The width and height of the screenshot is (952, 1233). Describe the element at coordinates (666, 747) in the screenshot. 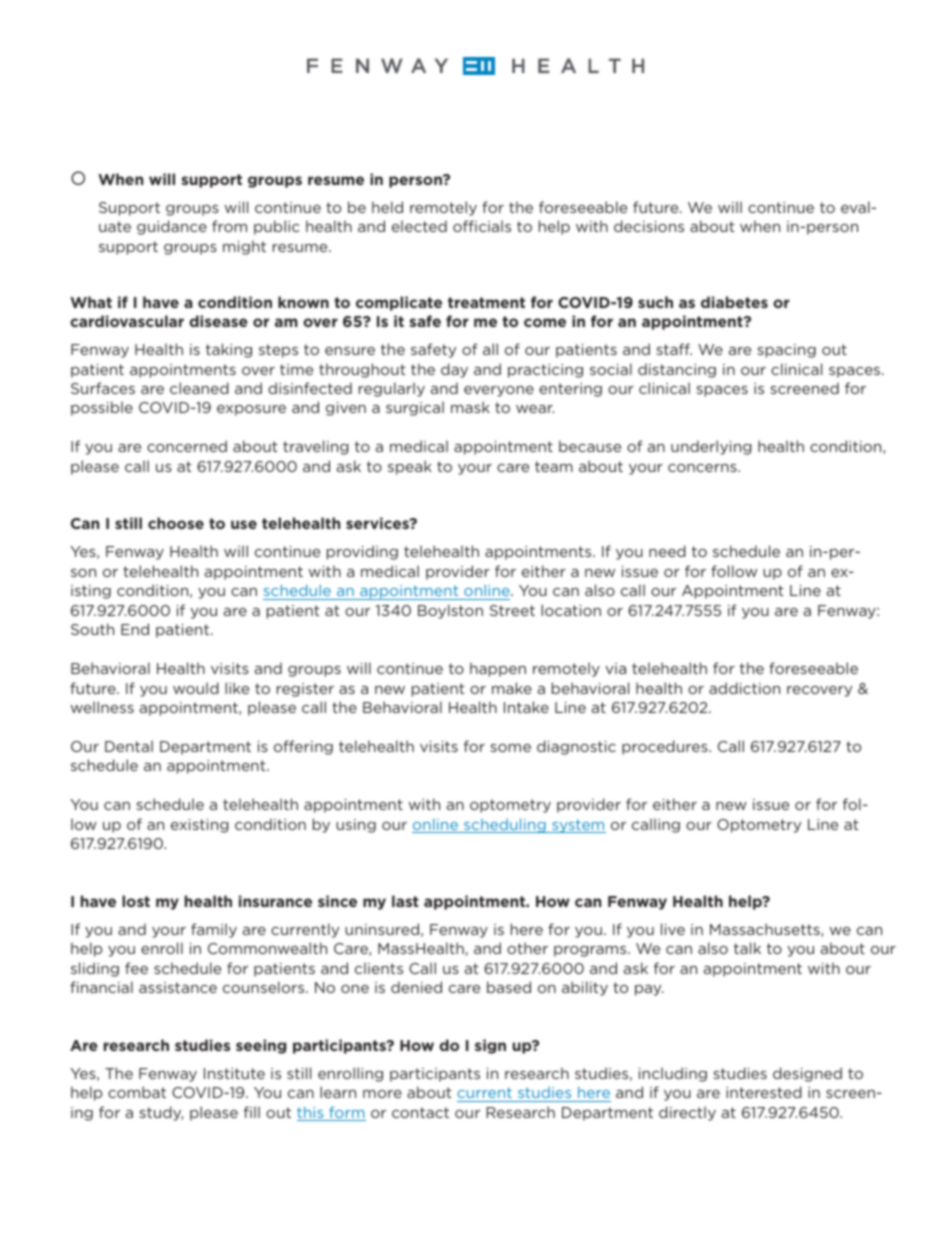

I see `procedures` at that location.
